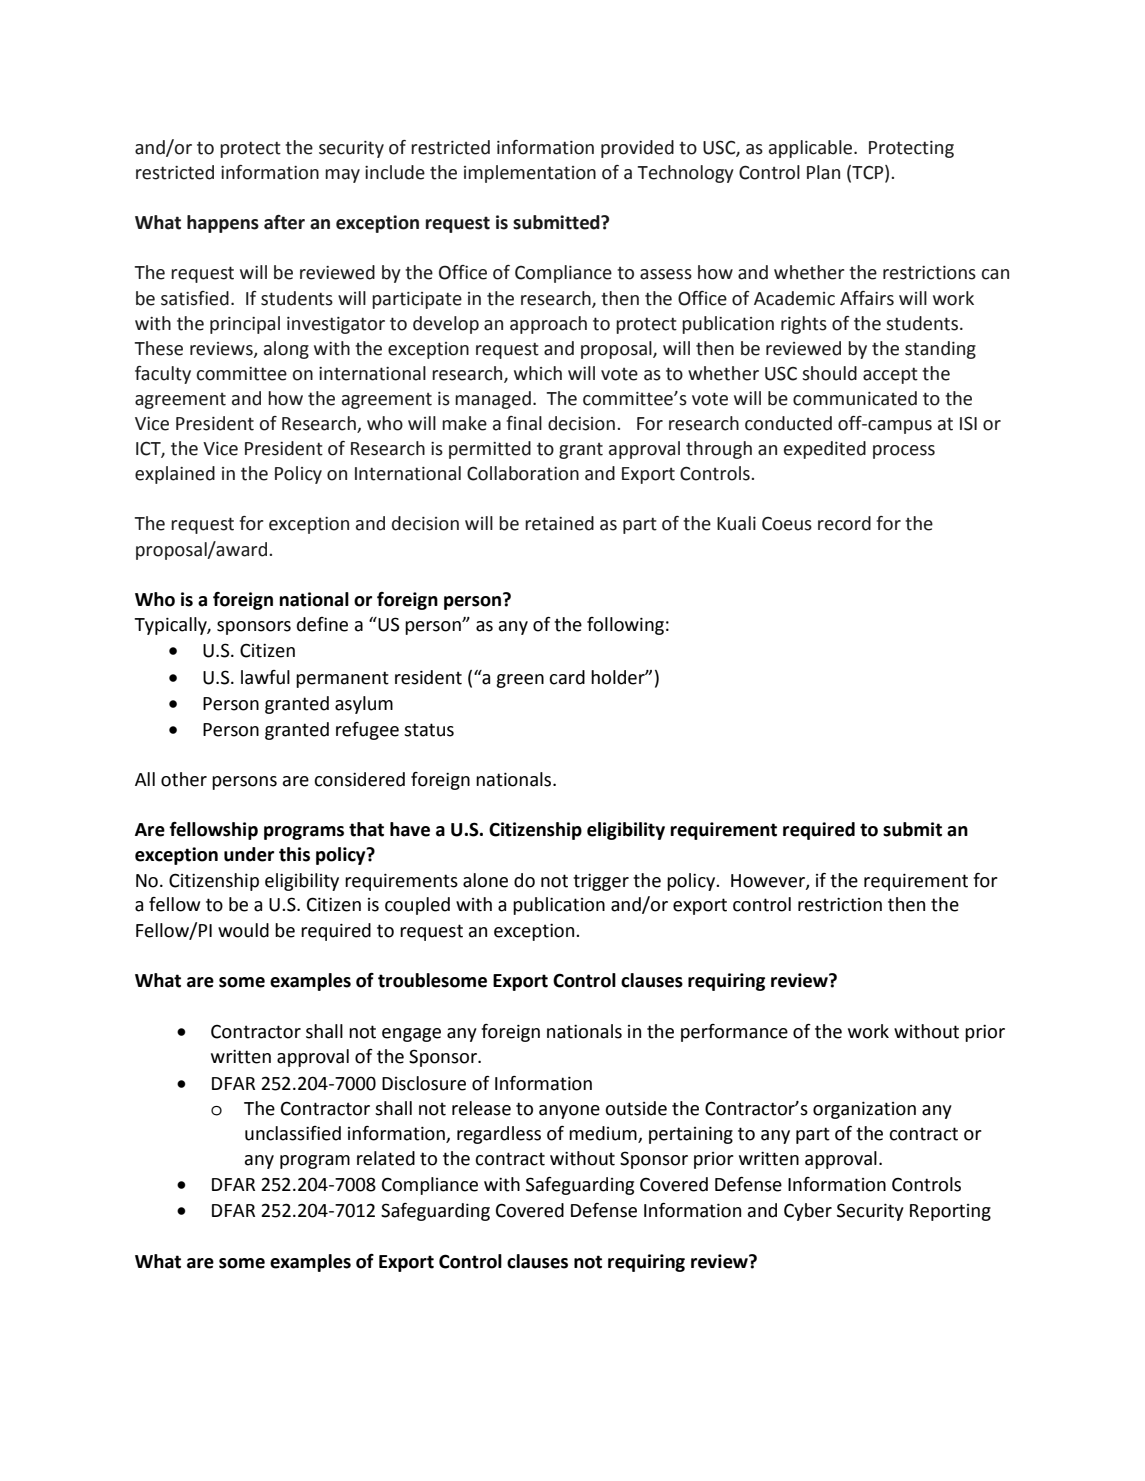 The height and width of the screenshot is (1481, 1145). I want to click on would, so click(243, 930).
